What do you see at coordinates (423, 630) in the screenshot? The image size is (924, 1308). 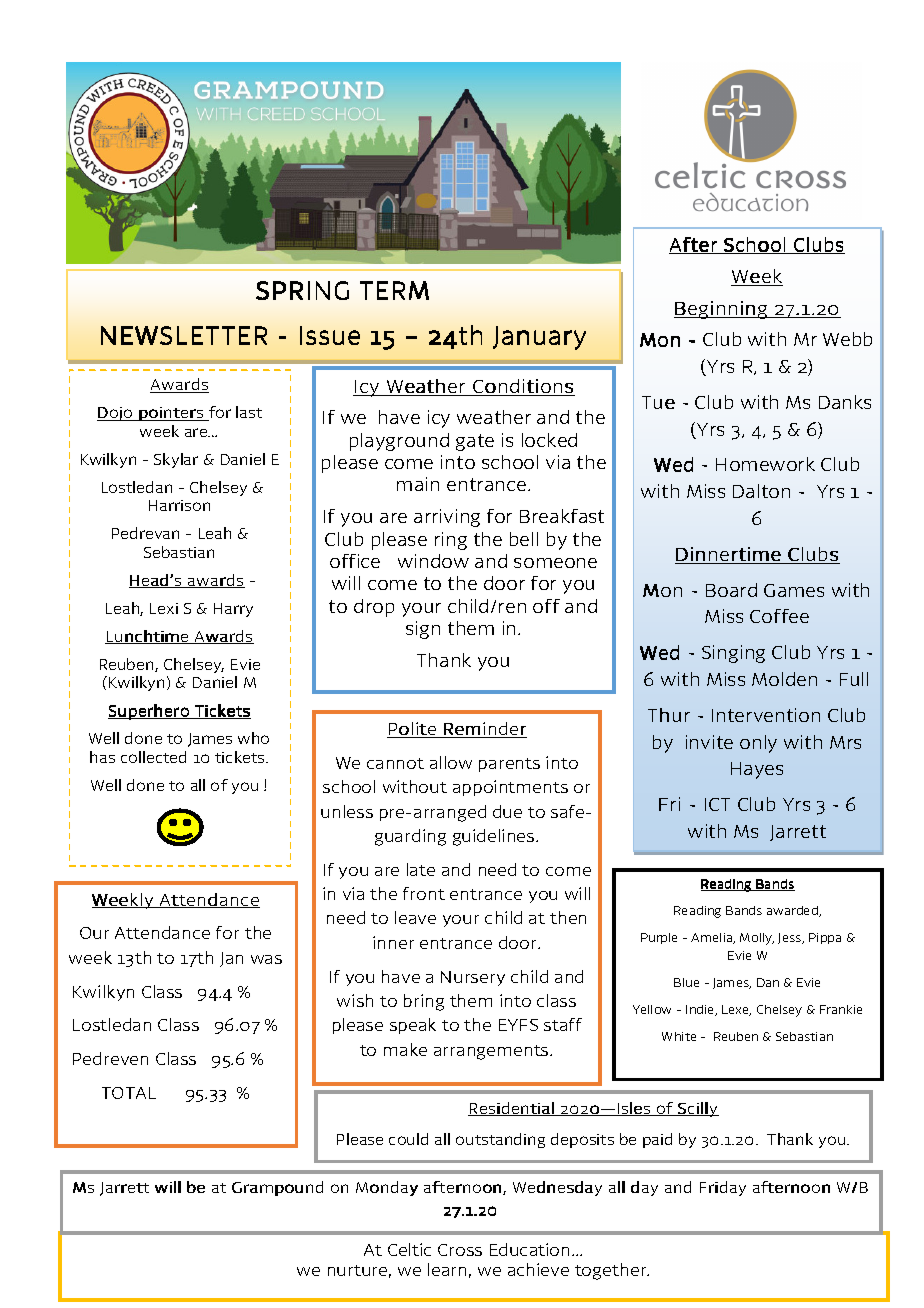 I see `sign` at bounding box center [423, 630].
